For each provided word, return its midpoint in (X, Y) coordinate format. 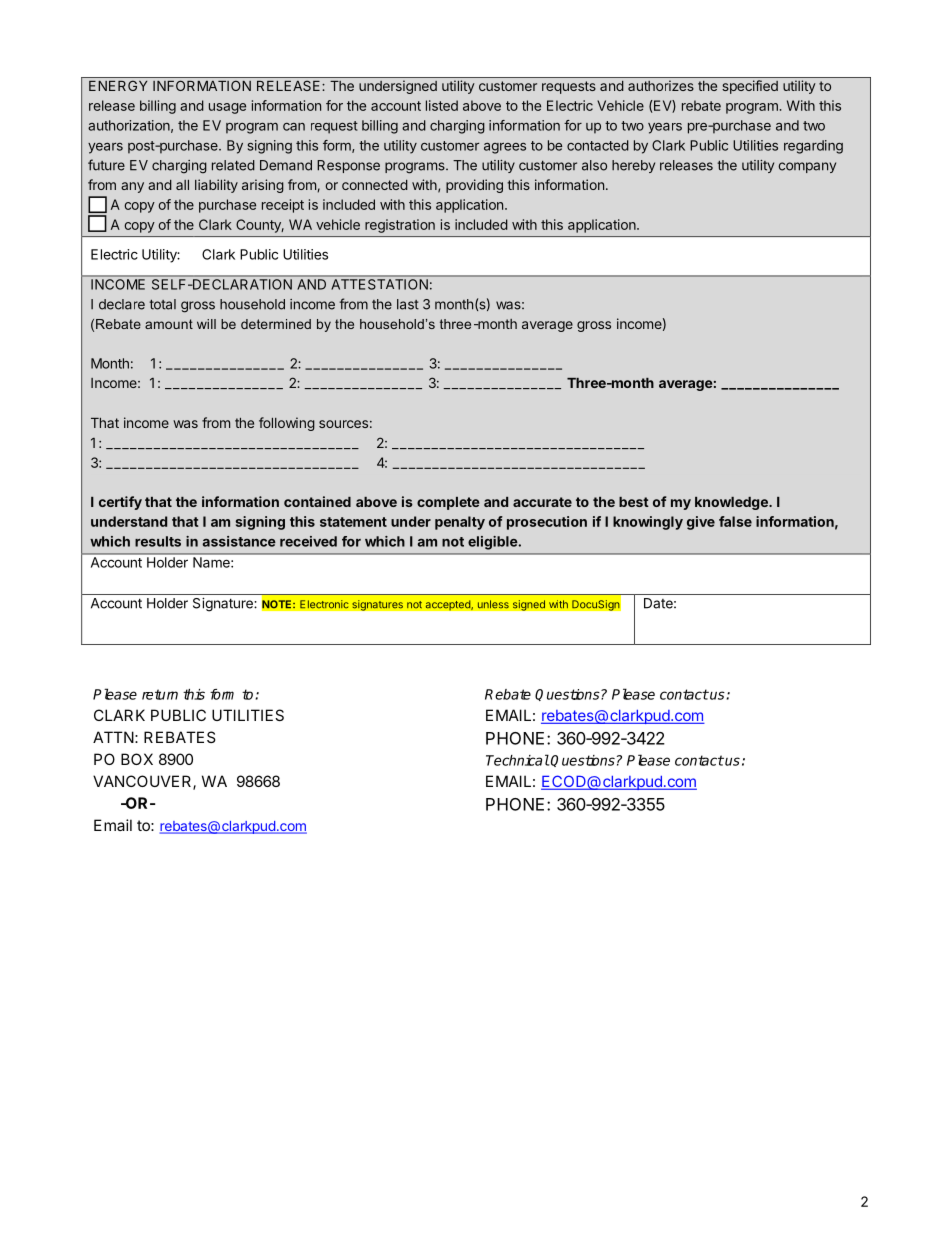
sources (343, 424)
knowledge (732, 503)
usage (227, 108)
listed (442, 105)
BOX (137, 759)
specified (750, 87)
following (287, 424)
